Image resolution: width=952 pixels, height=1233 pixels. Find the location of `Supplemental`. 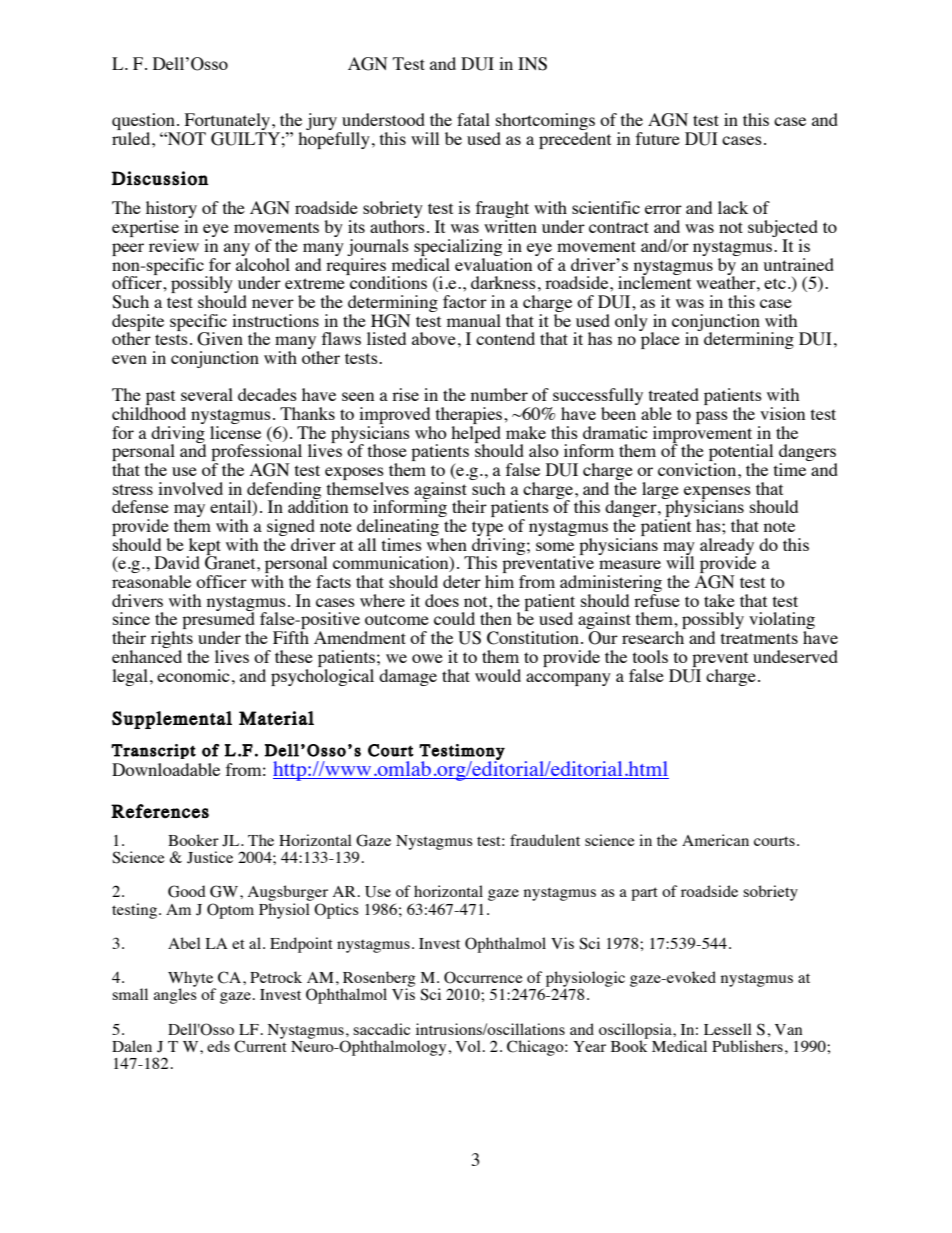

Supplemental is located at coordinates (172, 720).
